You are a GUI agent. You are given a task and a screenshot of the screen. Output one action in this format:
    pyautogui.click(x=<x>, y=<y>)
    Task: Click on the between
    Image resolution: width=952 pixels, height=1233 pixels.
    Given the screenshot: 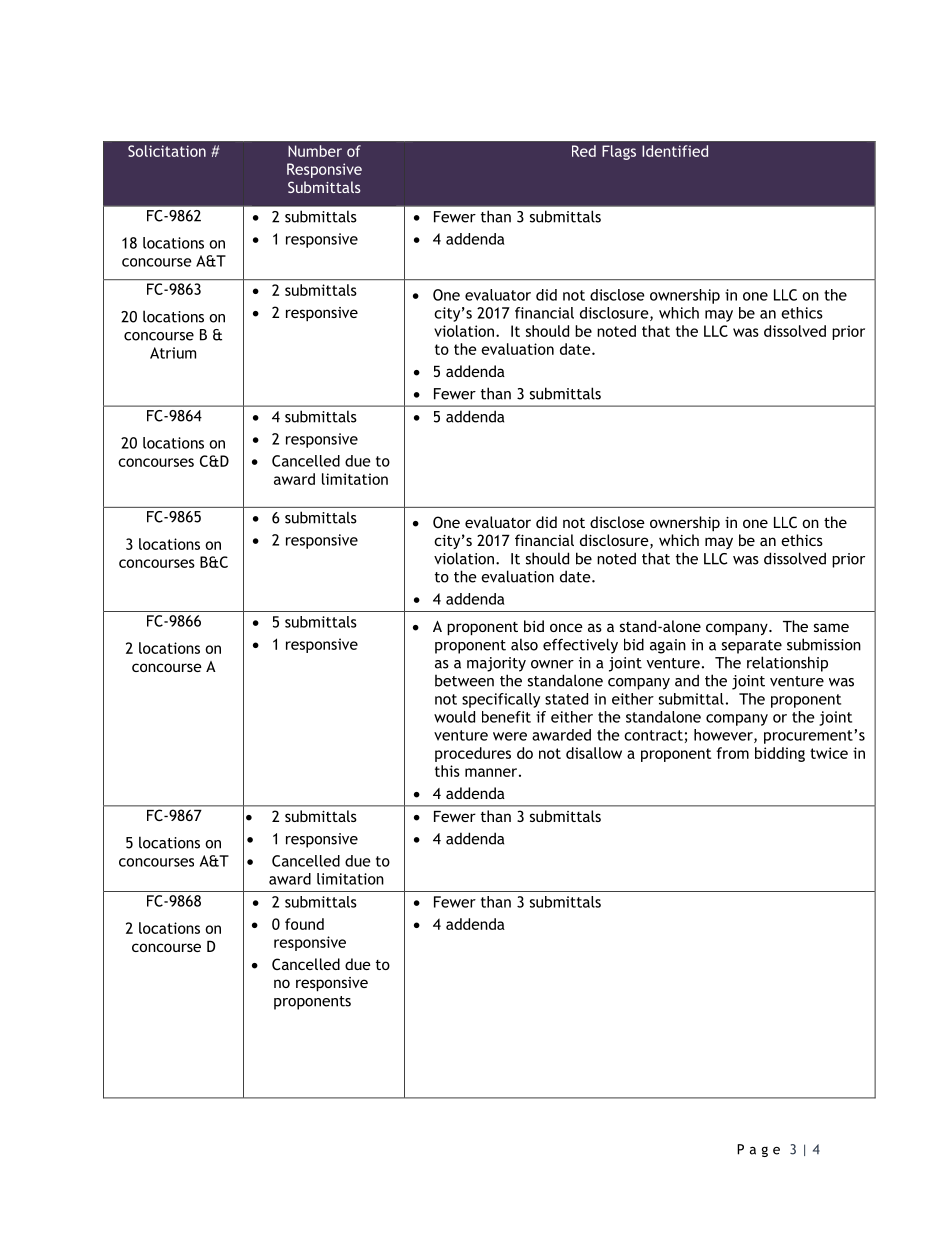 What is the action you would take?
    pyautogui.click(x=464, y=681)
